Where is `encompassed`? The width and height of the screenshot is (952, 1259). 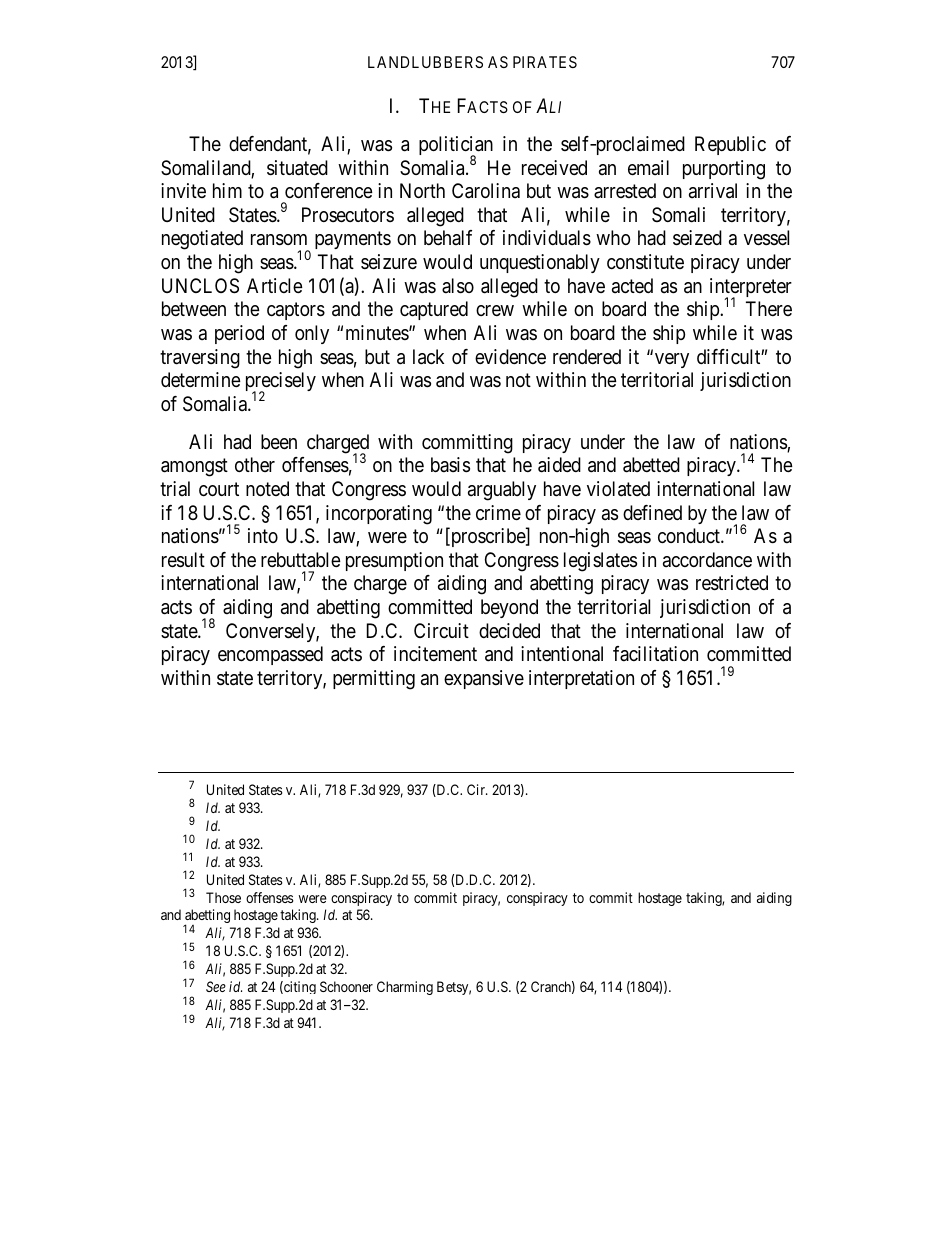
encompassed is located at coordinates (270, 655).
